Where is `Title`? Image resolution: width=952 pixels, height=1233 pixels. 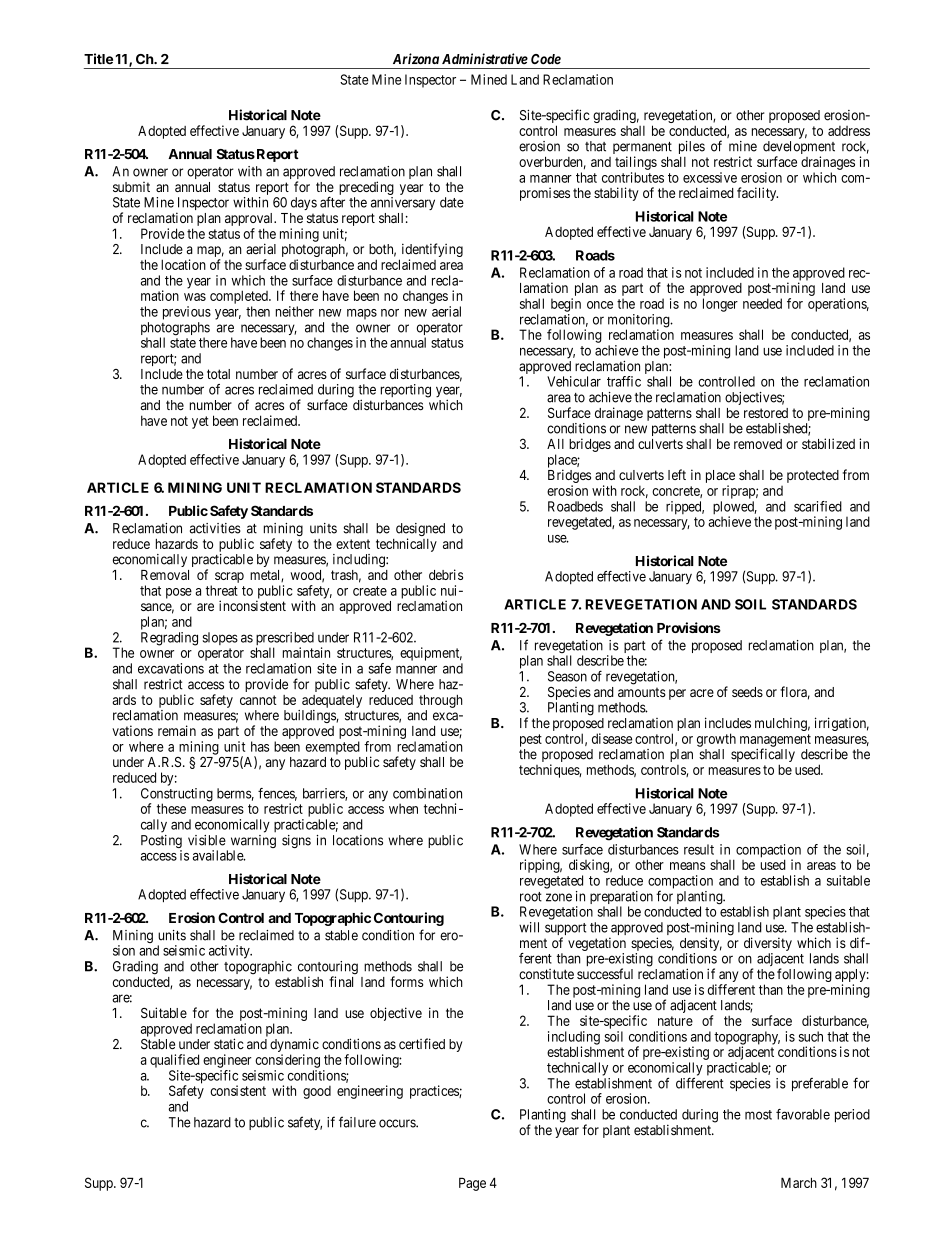 Title is located at coordinates (98, 58).
